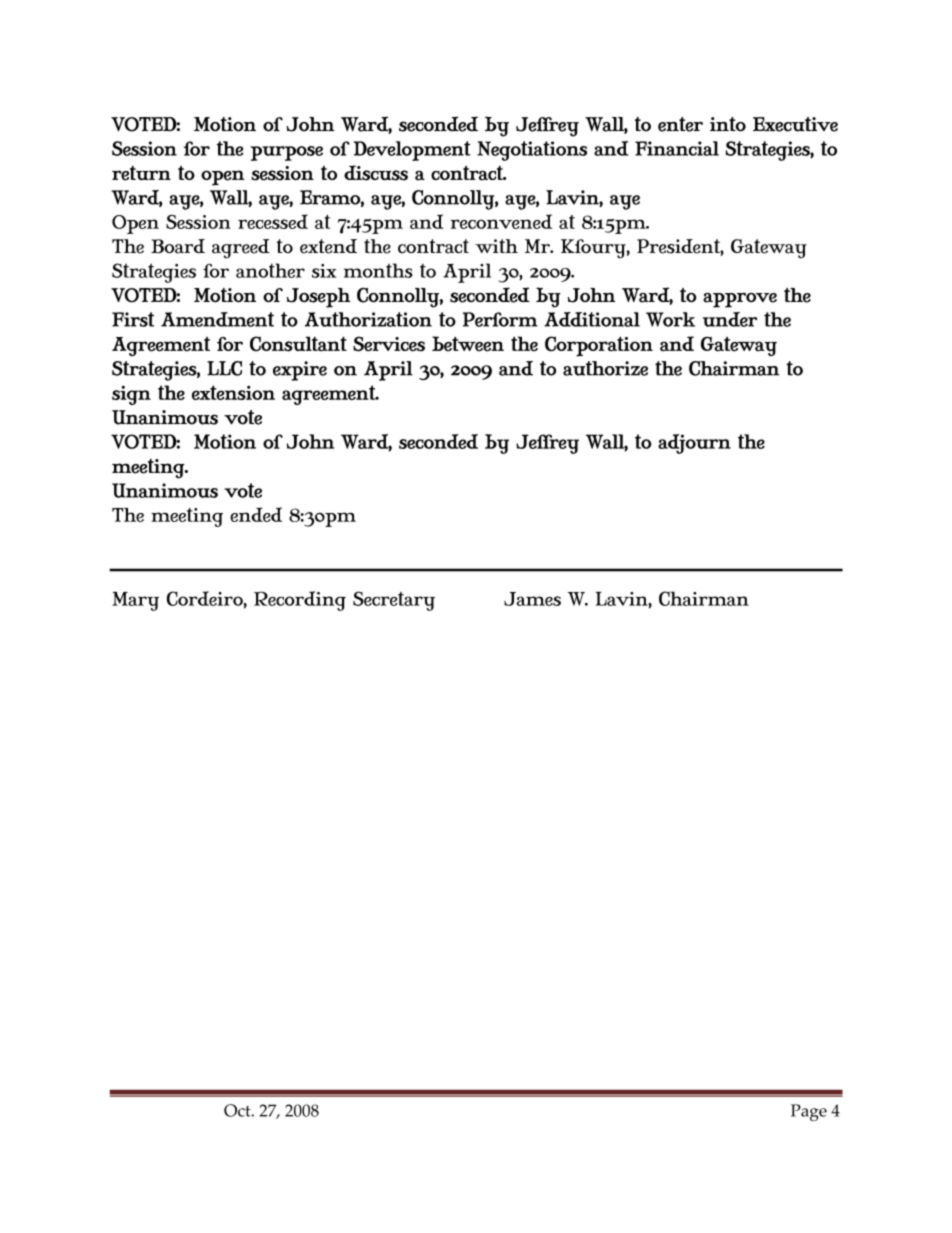 This image has width=952, height=1233. I want to click on under, so click(730, 319).
